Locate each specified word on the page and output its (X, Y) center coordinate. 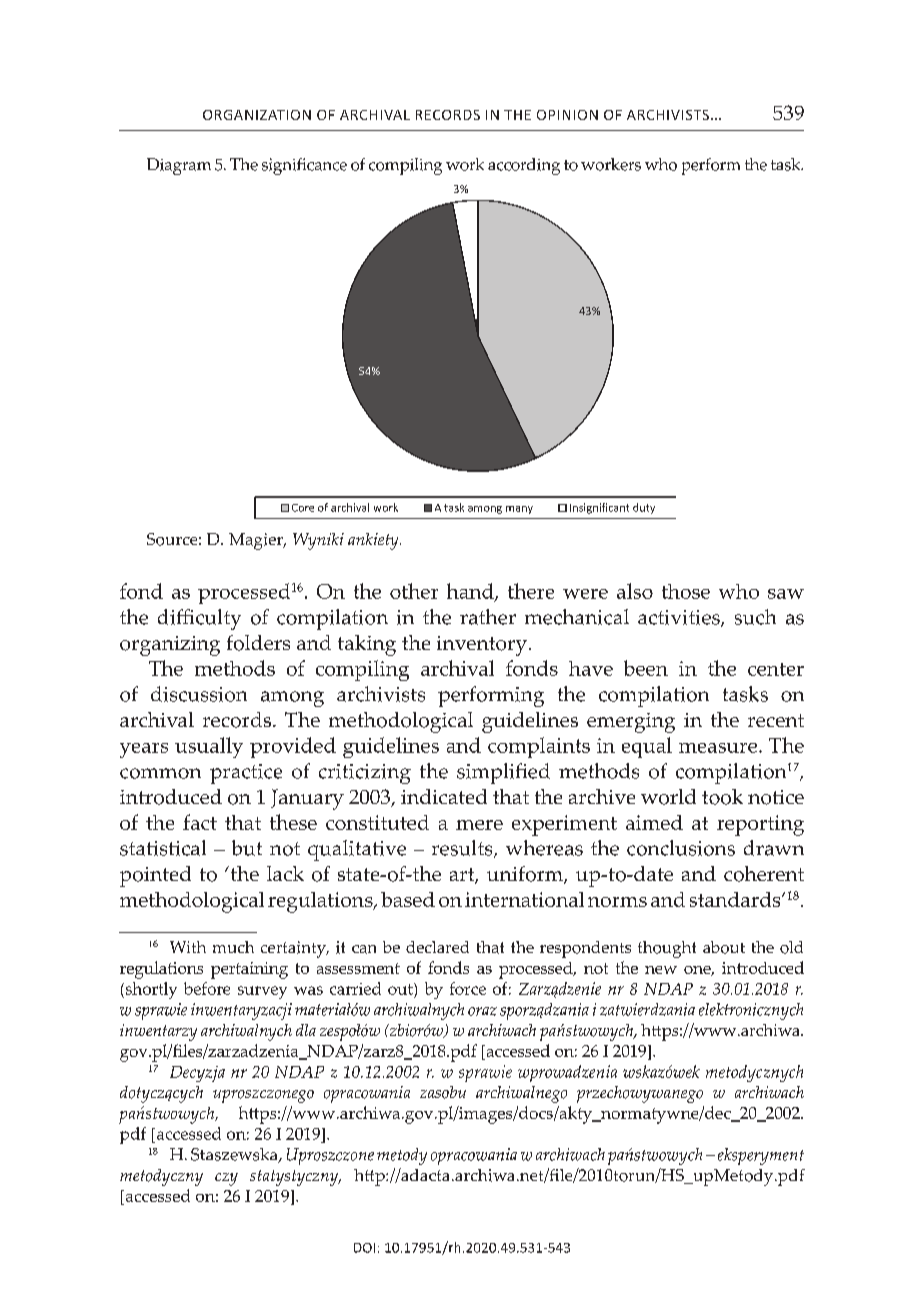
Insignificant (599, 508)
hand (471, 592)
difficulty (199, 619)
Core (303, 508)
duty (644, 508)
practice (246, 774)
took (722, 797)
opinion (567, 115)
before (207, 988)
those (686, 591)
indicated (444, 796)
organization (257, 115)
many (519, 510)
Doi (364, 1248)
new (661, 970)
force (468, 988)
